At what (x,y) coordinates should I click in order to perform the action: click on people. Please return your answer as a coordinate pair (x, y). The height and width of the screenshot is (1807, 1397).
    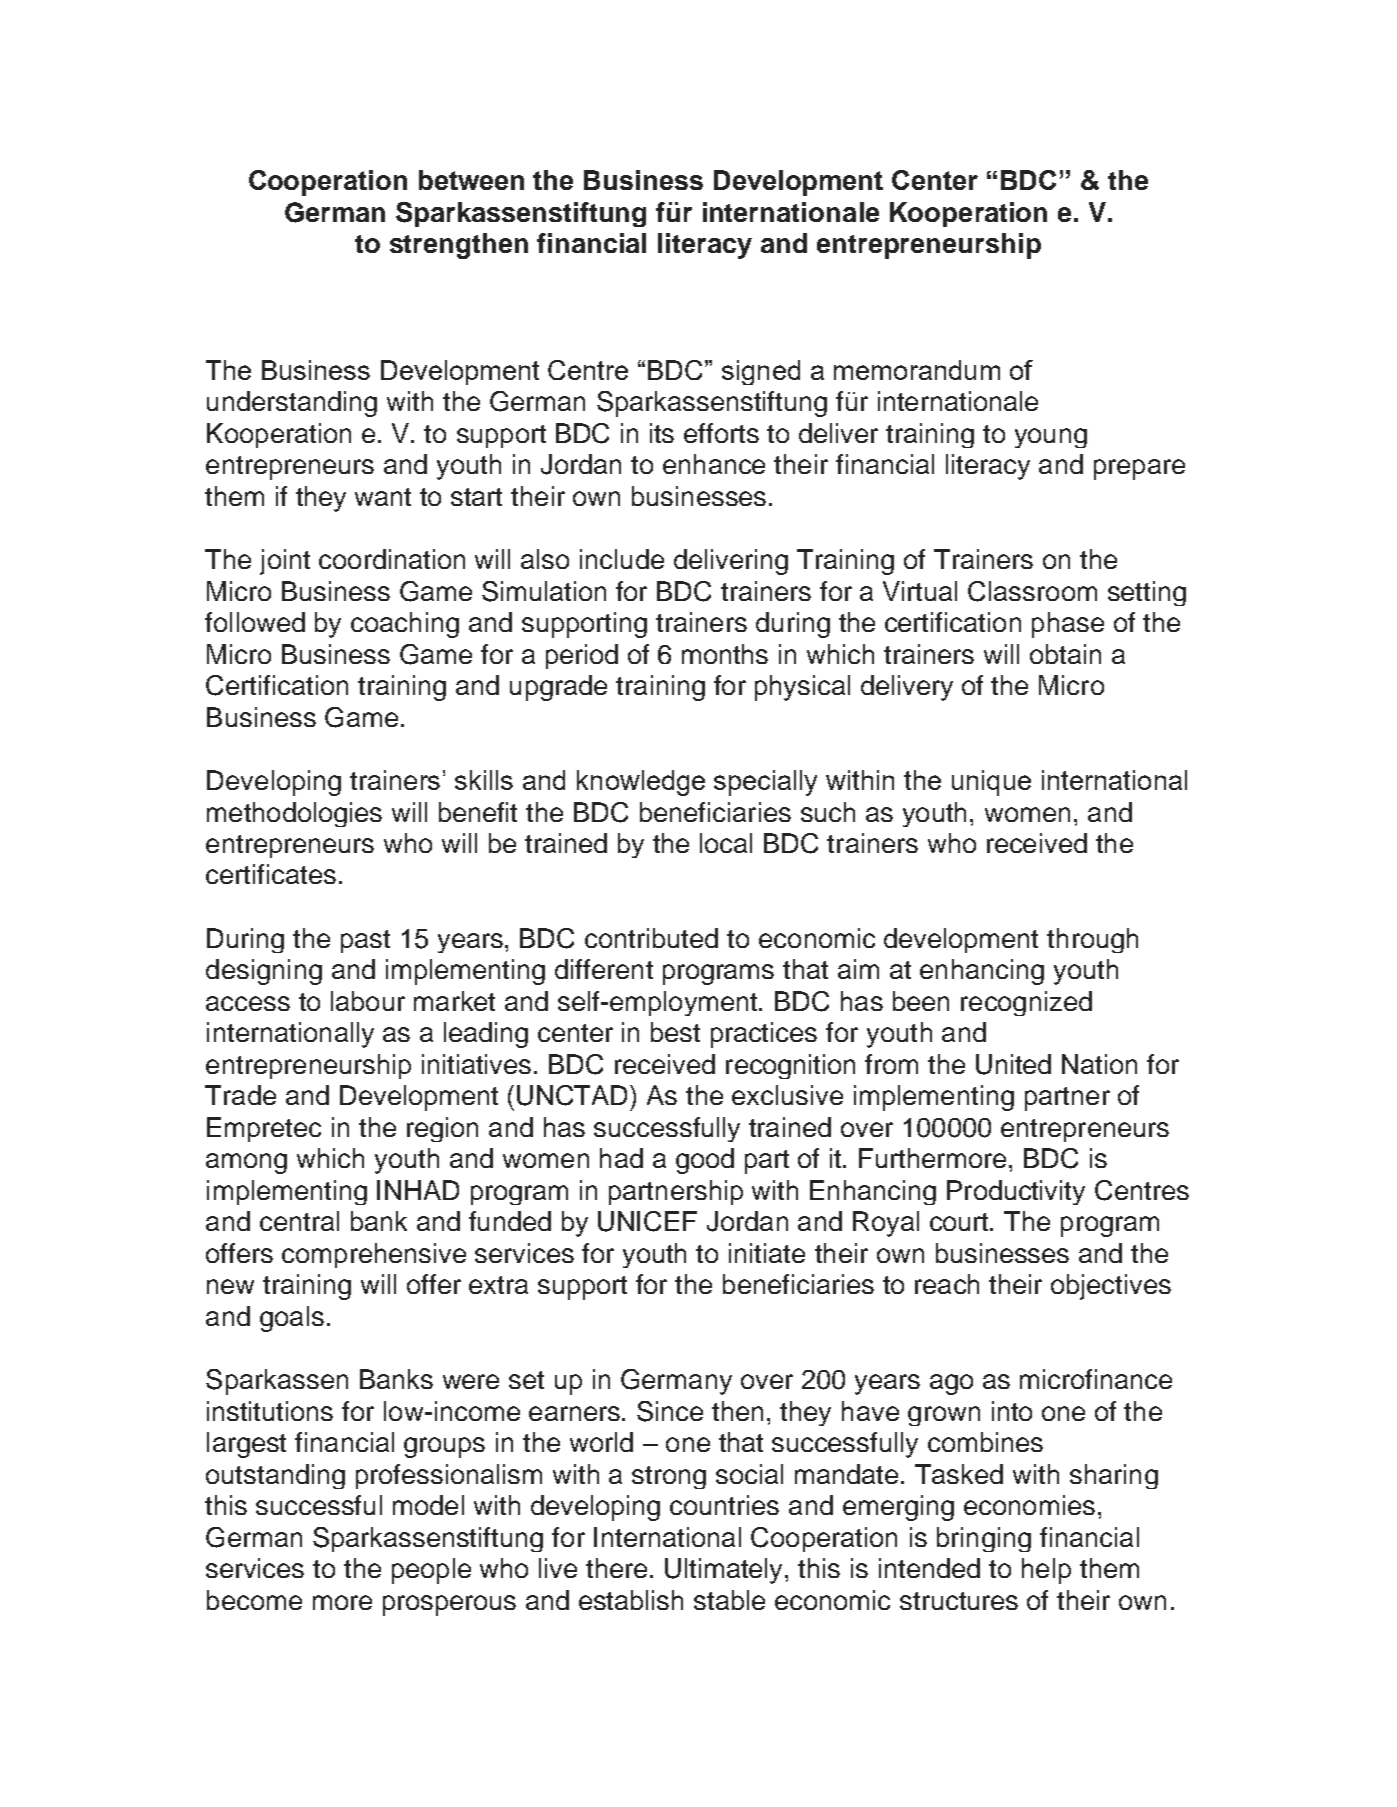
    Looking at the image, I should click on (431, 1571).
